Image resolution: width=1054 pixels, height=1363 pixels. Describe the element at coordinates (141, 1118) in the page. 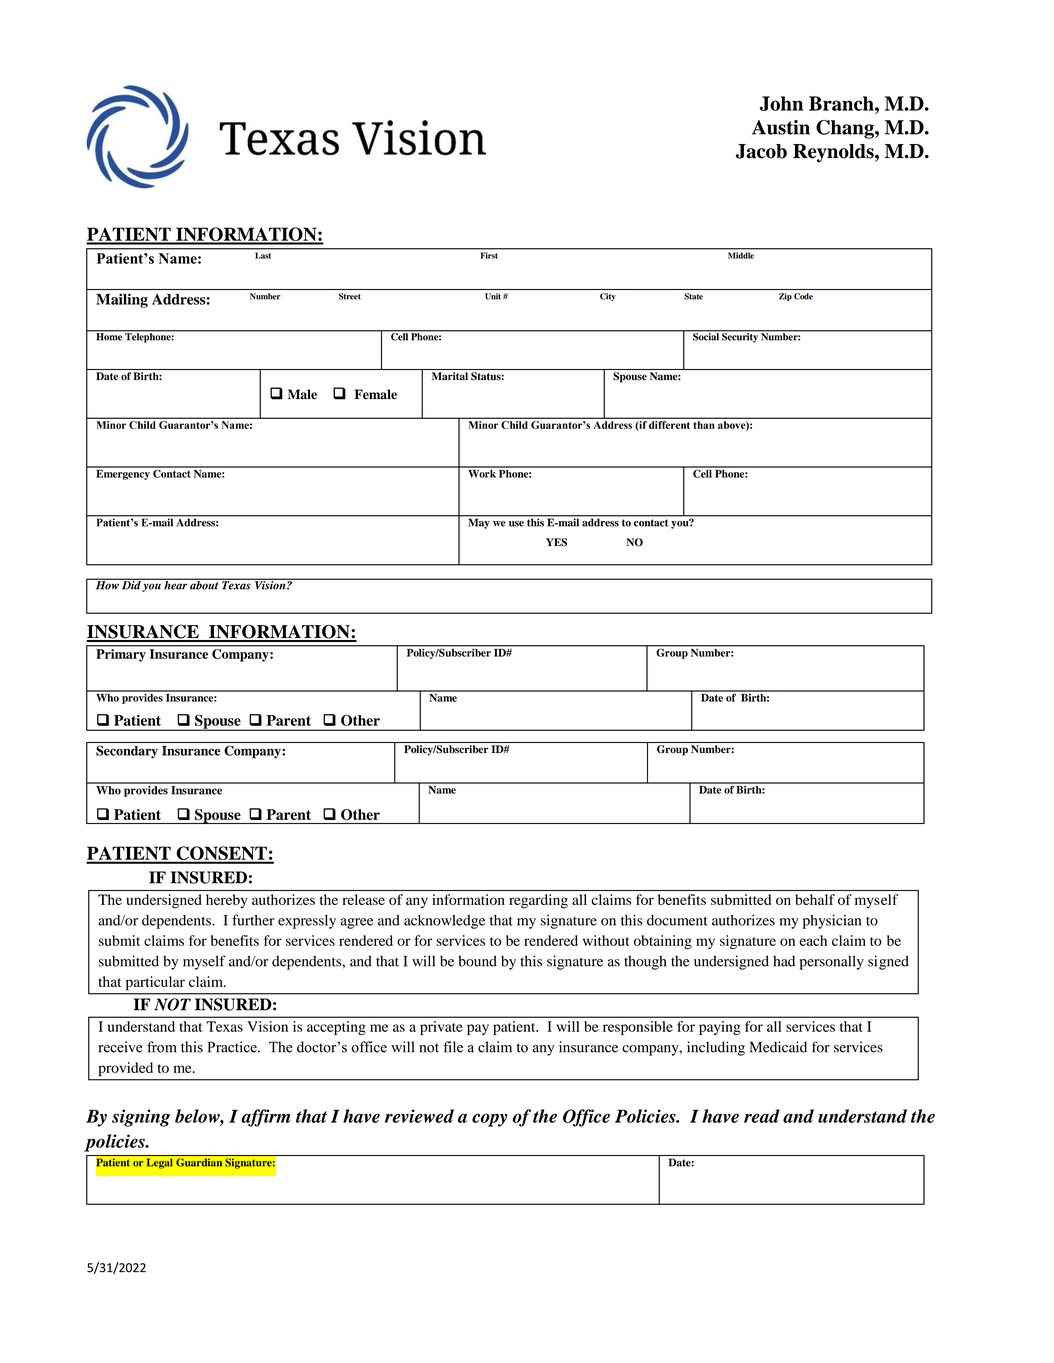

I see `signing` at that location.
